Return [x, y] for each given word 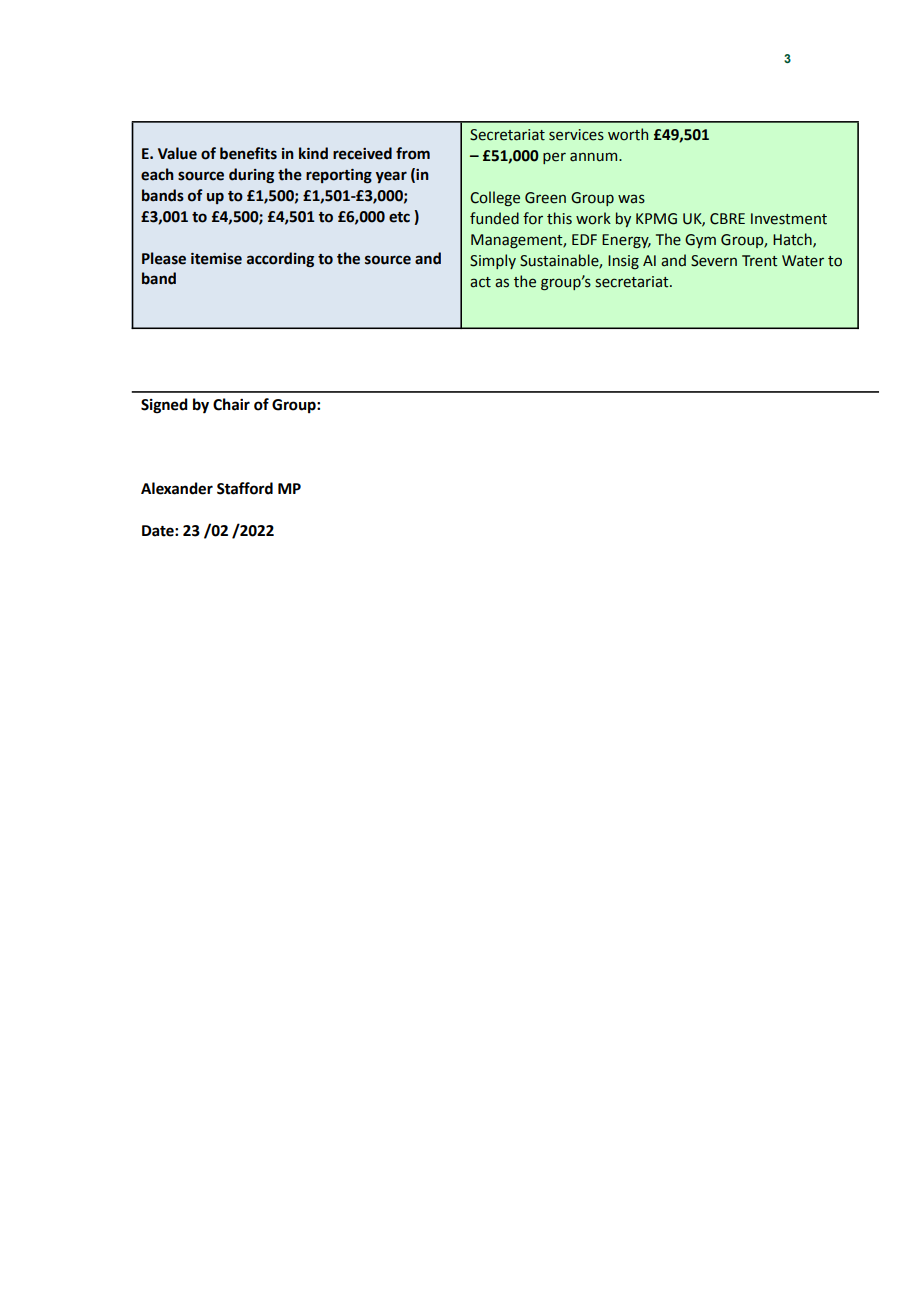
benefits [248, 153]
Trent [760, 261]
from [413, 153]
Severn [714, 261]
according [280, 259]
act [480, 282]
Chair [231, 404]
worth [628, 134]
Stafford [245, 488]
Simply [493, 261]
